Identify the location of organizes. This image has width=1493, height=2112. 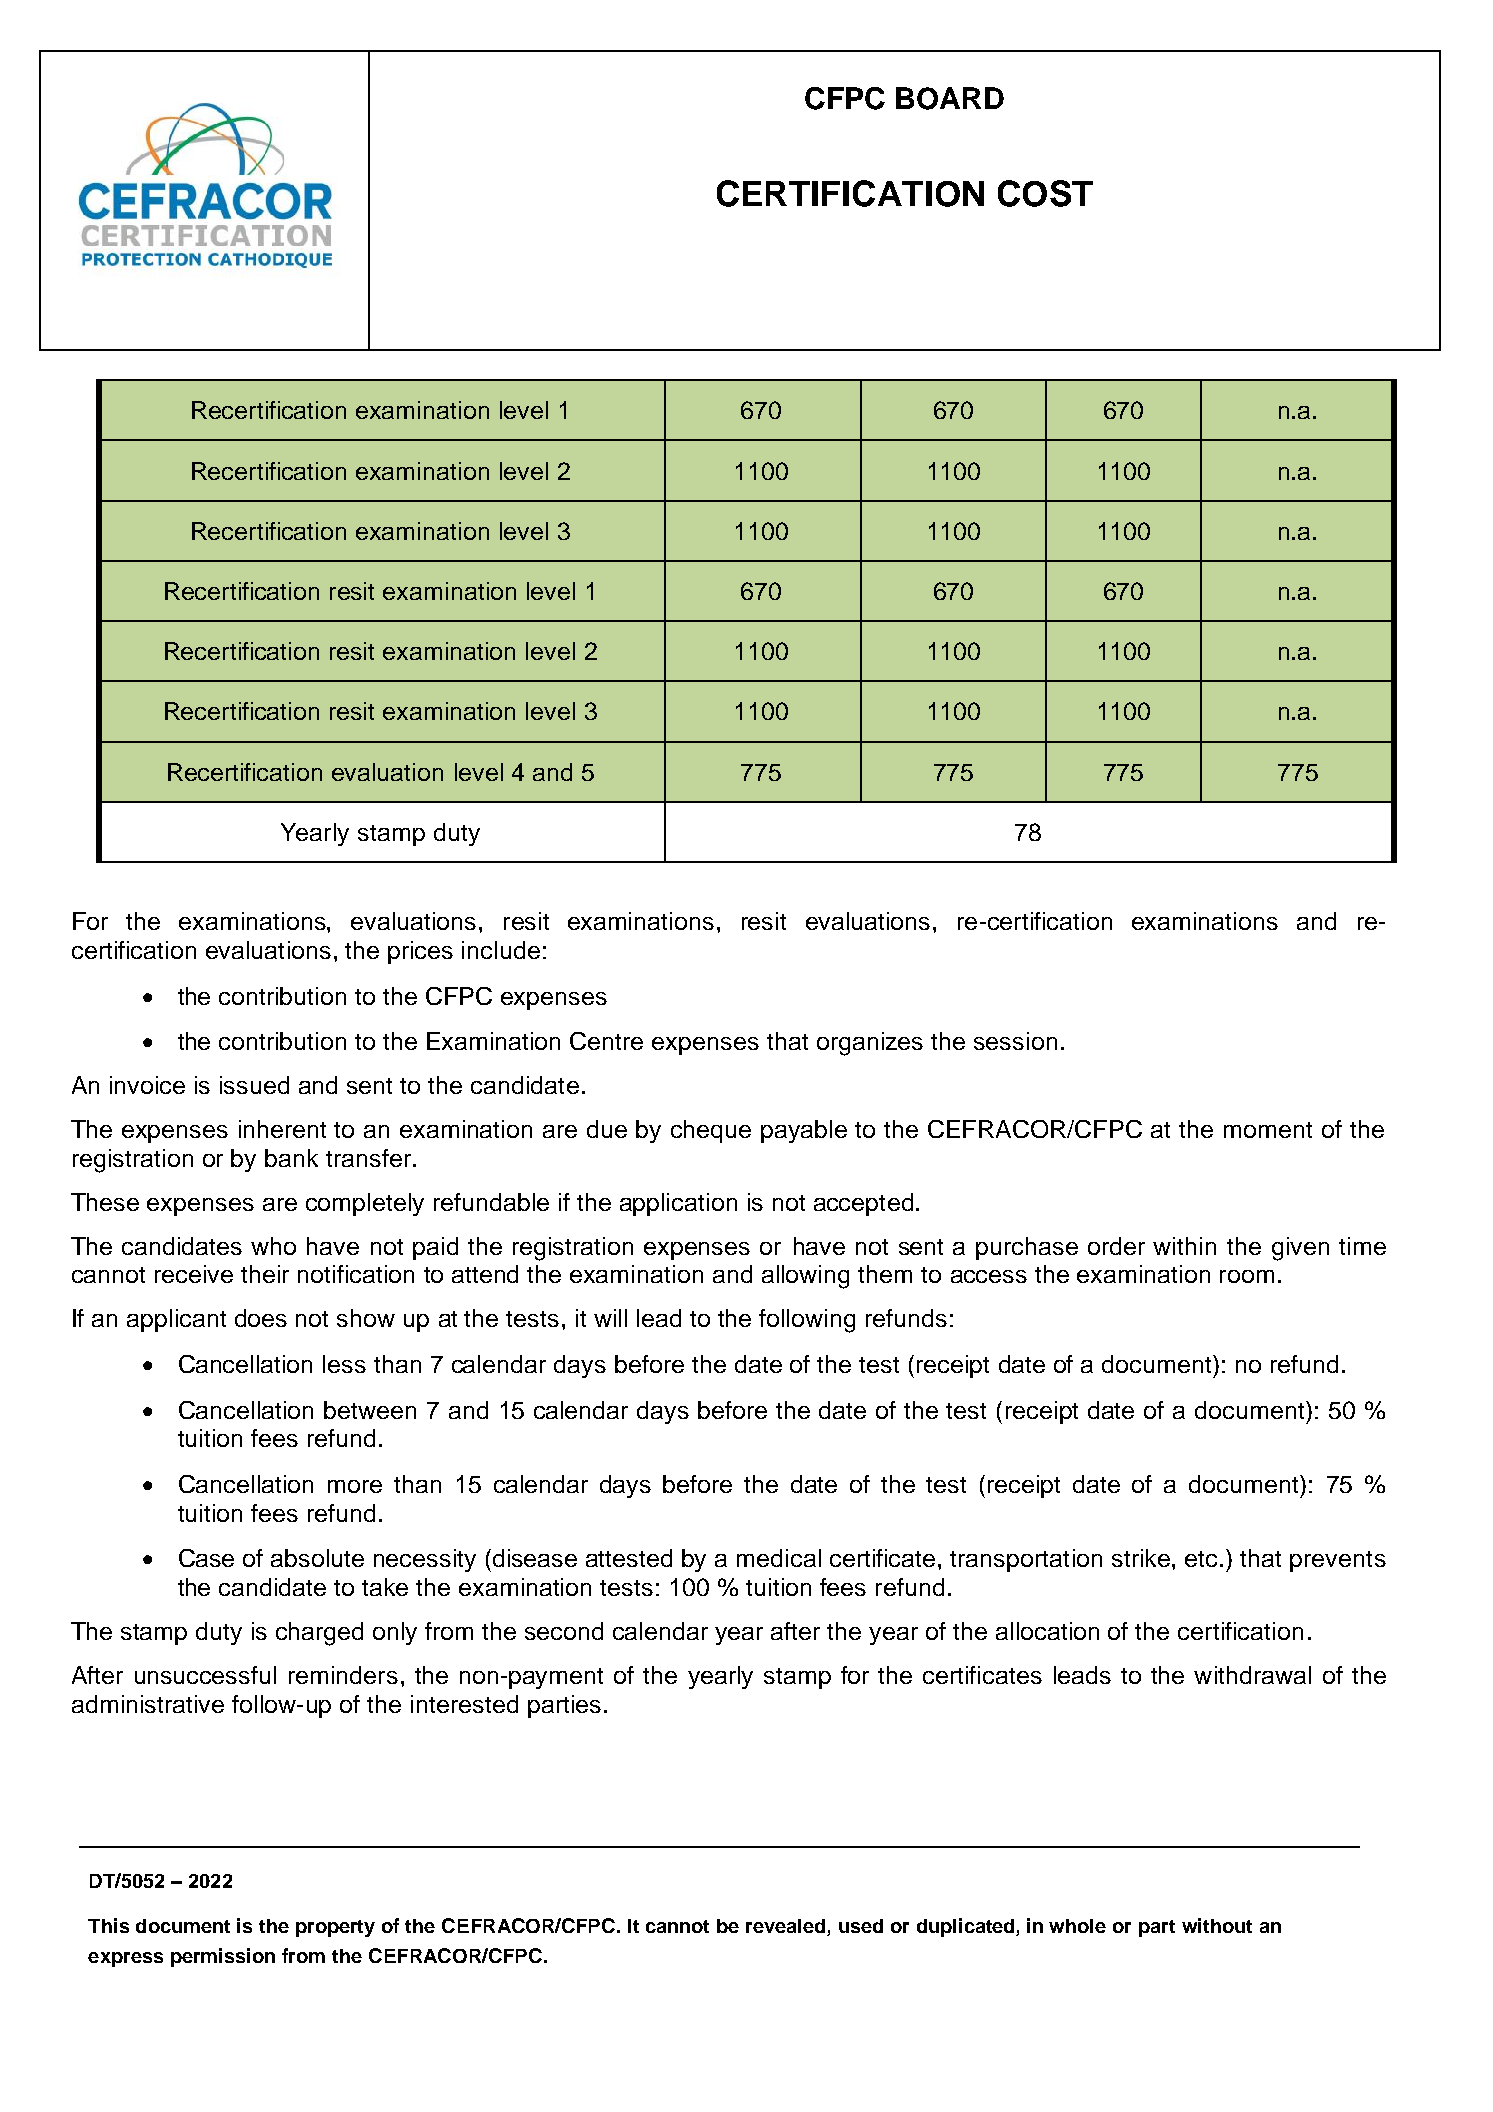
(870, 1044).
